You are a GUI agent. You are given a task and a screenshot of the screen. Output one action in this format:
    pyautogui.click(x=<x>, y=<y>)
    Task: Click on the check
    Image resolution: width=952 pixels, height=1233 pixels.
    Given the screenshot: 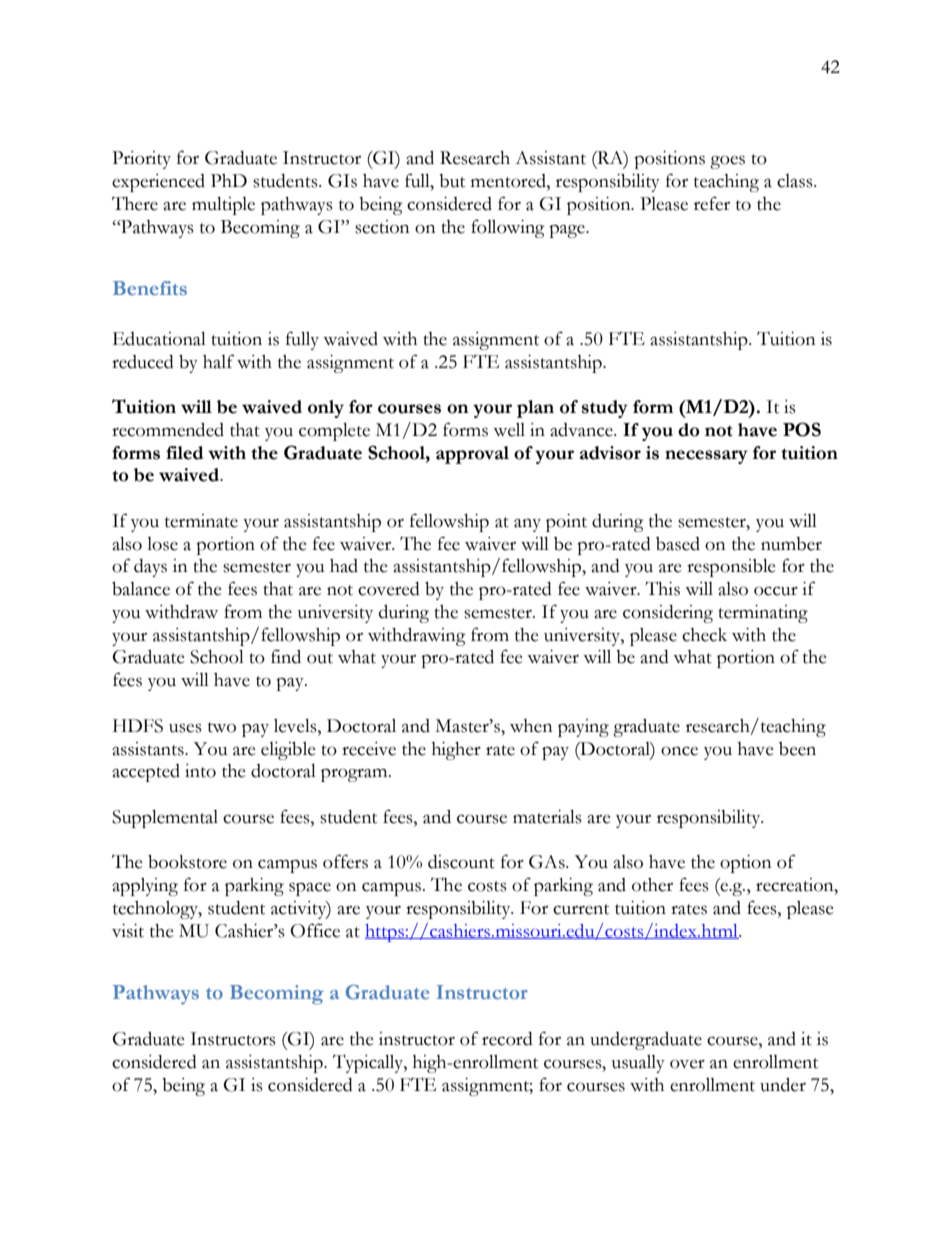 What is the action you would take?
    pyautogui.click(x=704, y=635)
